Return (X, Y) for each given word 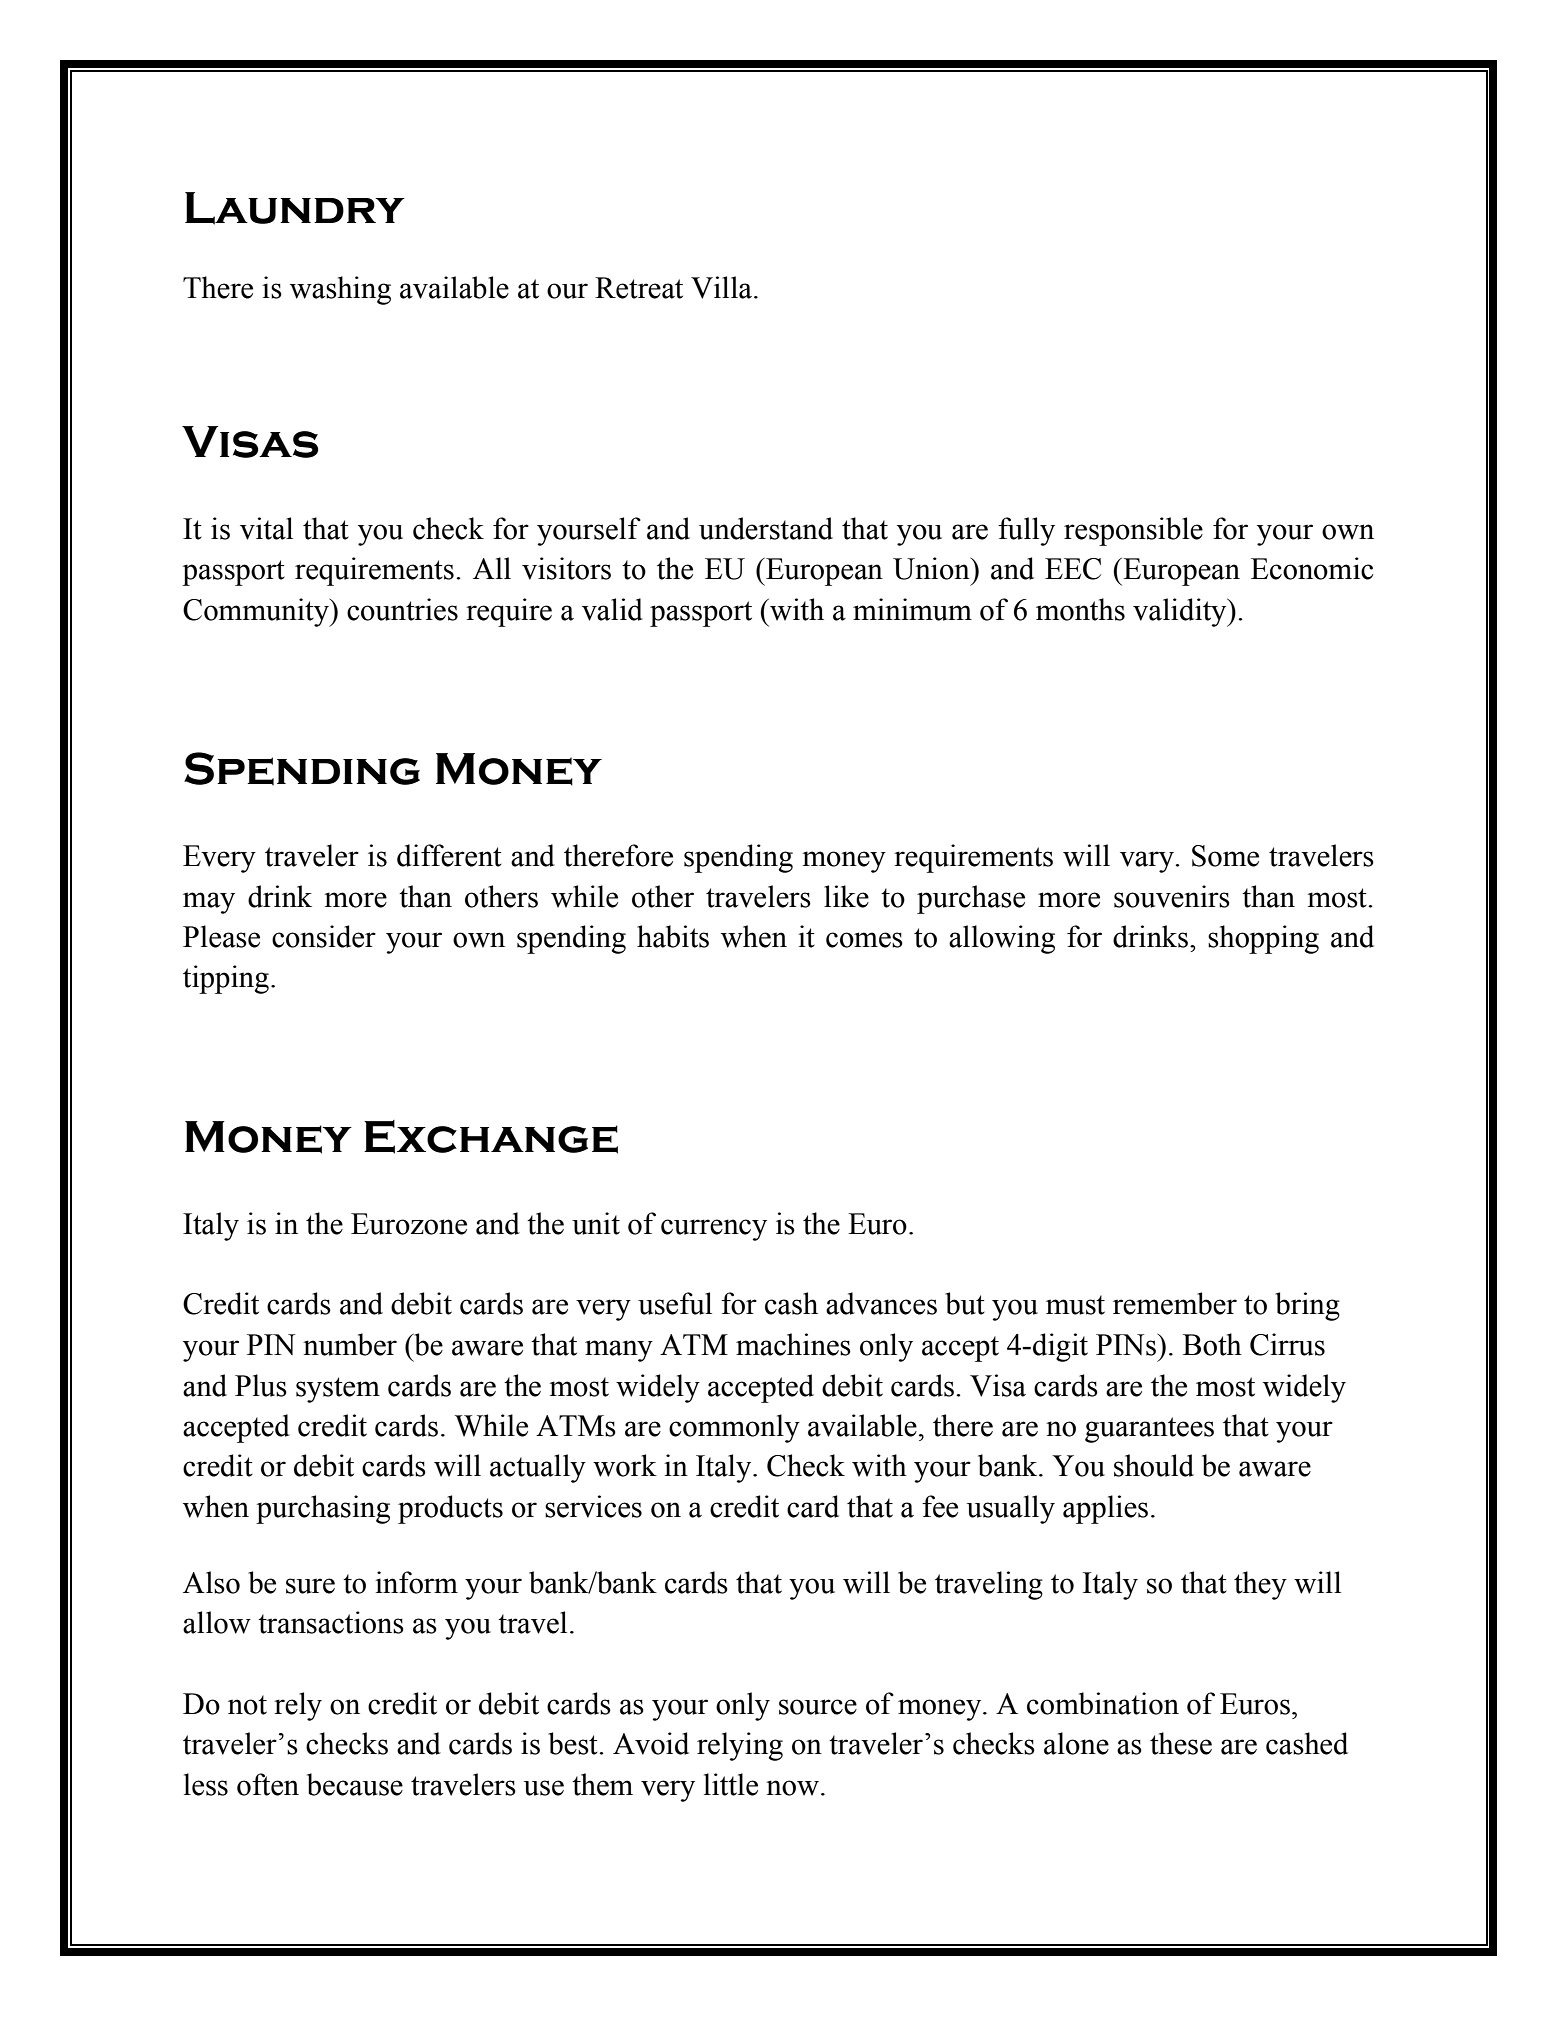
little (731, 1784)
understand (766, 528)
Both (1212, 1344)
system (338, 1390)
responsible (1133, 531)
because (355, 1784)
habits (673, 936)
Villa (723, 287)
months (1080, 609)
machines (793, 1344)
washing (340, 290)
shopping (1263, 939)
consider (324, 936)
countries (402, 609)
